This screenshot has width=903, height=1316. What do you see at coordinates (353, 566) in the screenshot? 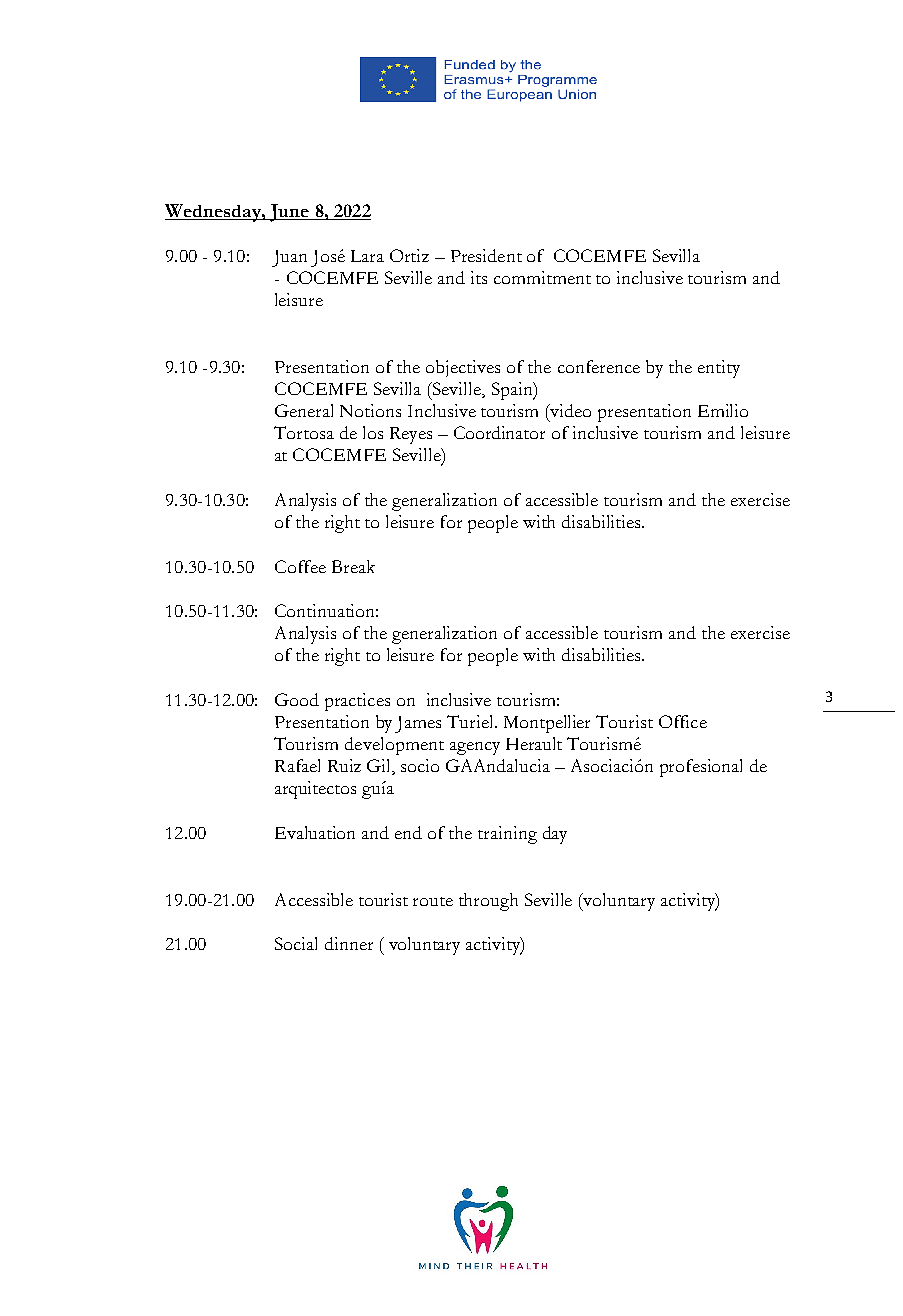
I see `Break` at bounding box center [353, 566].
